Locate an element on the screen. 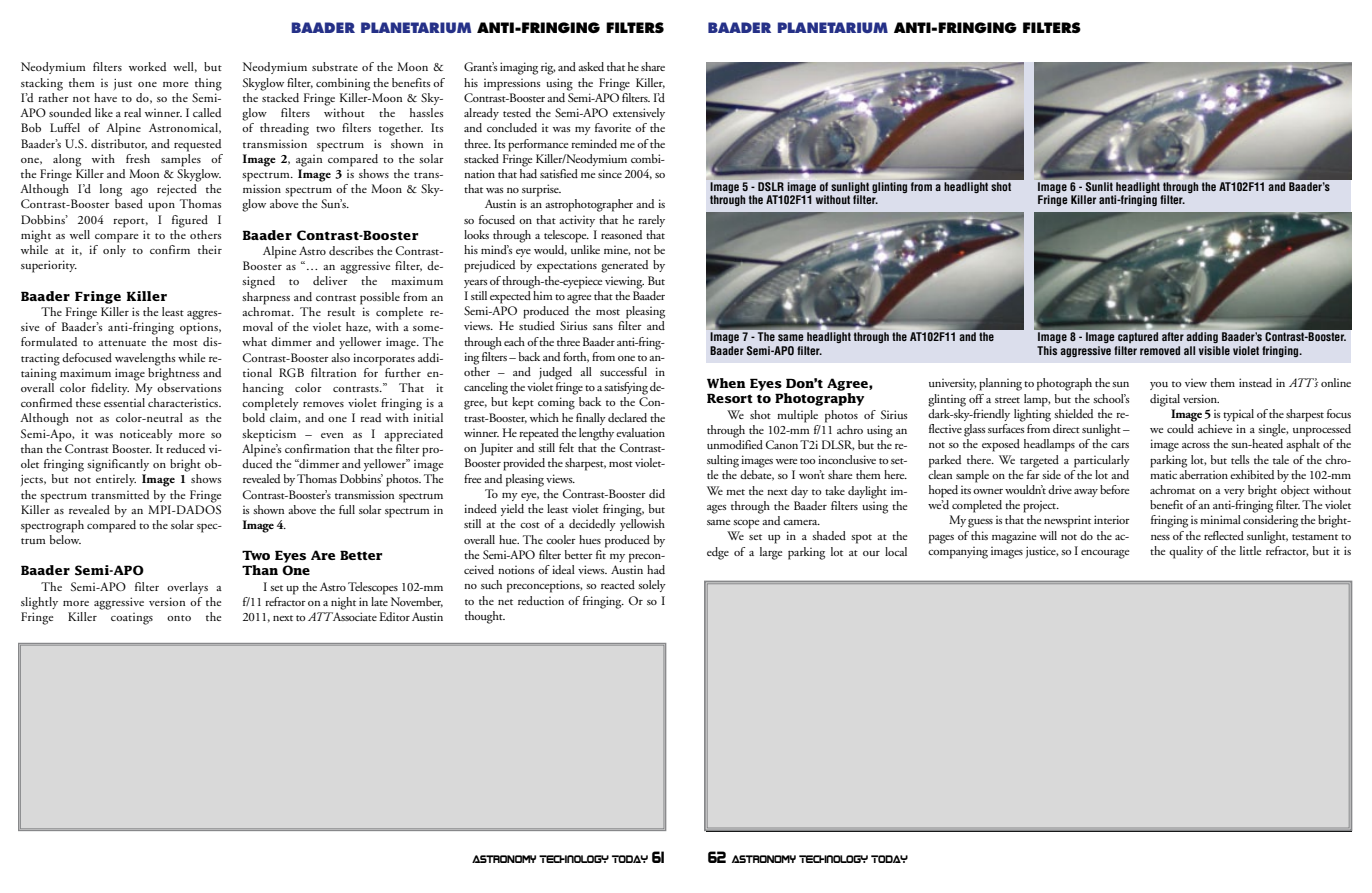 This screenshot has width=1372, height=893. attenuate is located at coordinates (122, 343).
